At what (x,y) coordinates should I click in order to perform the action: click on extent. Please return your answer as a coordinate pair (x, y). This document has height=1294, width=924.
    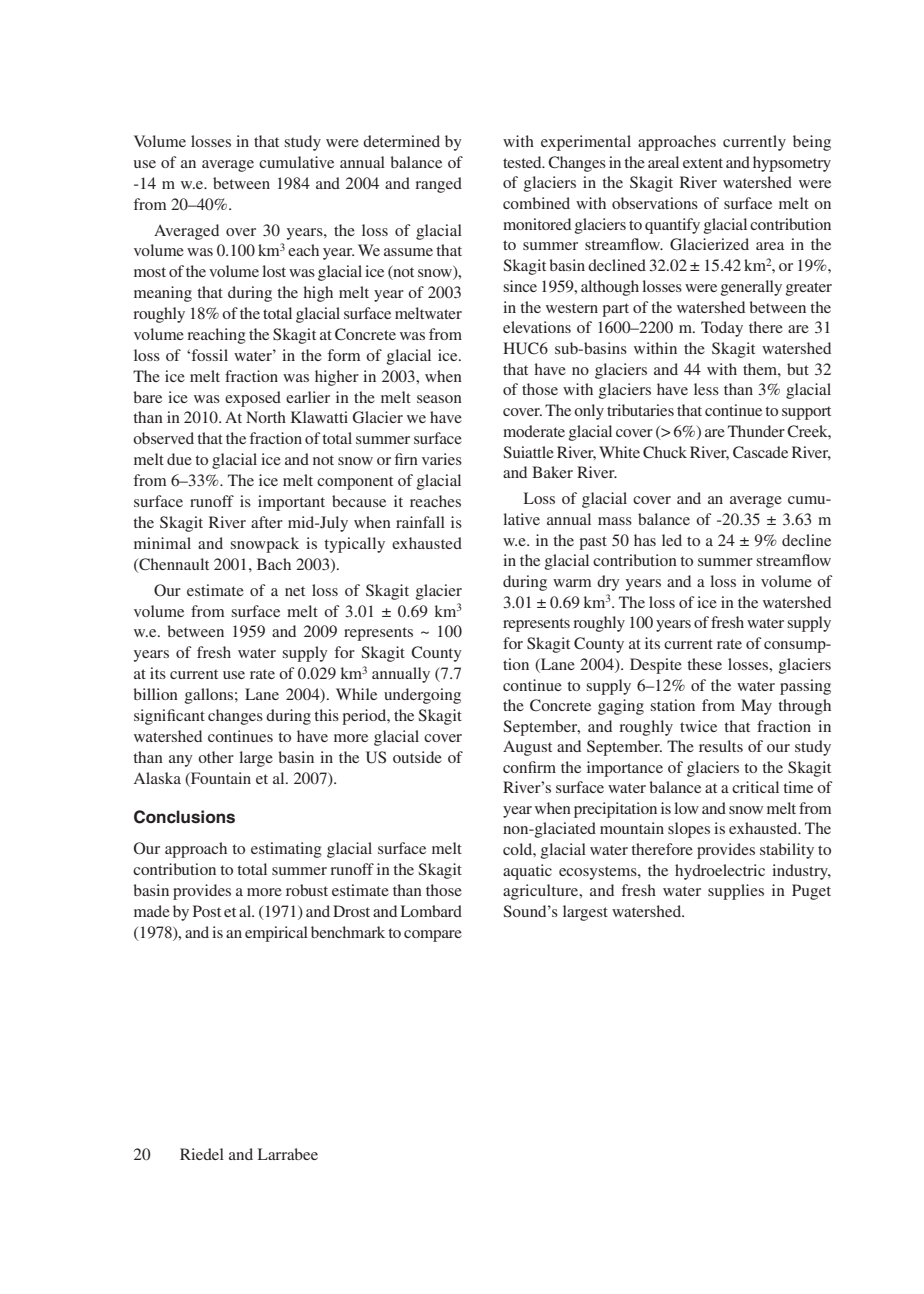
    Looking at the image, I should click on (703, 163).
